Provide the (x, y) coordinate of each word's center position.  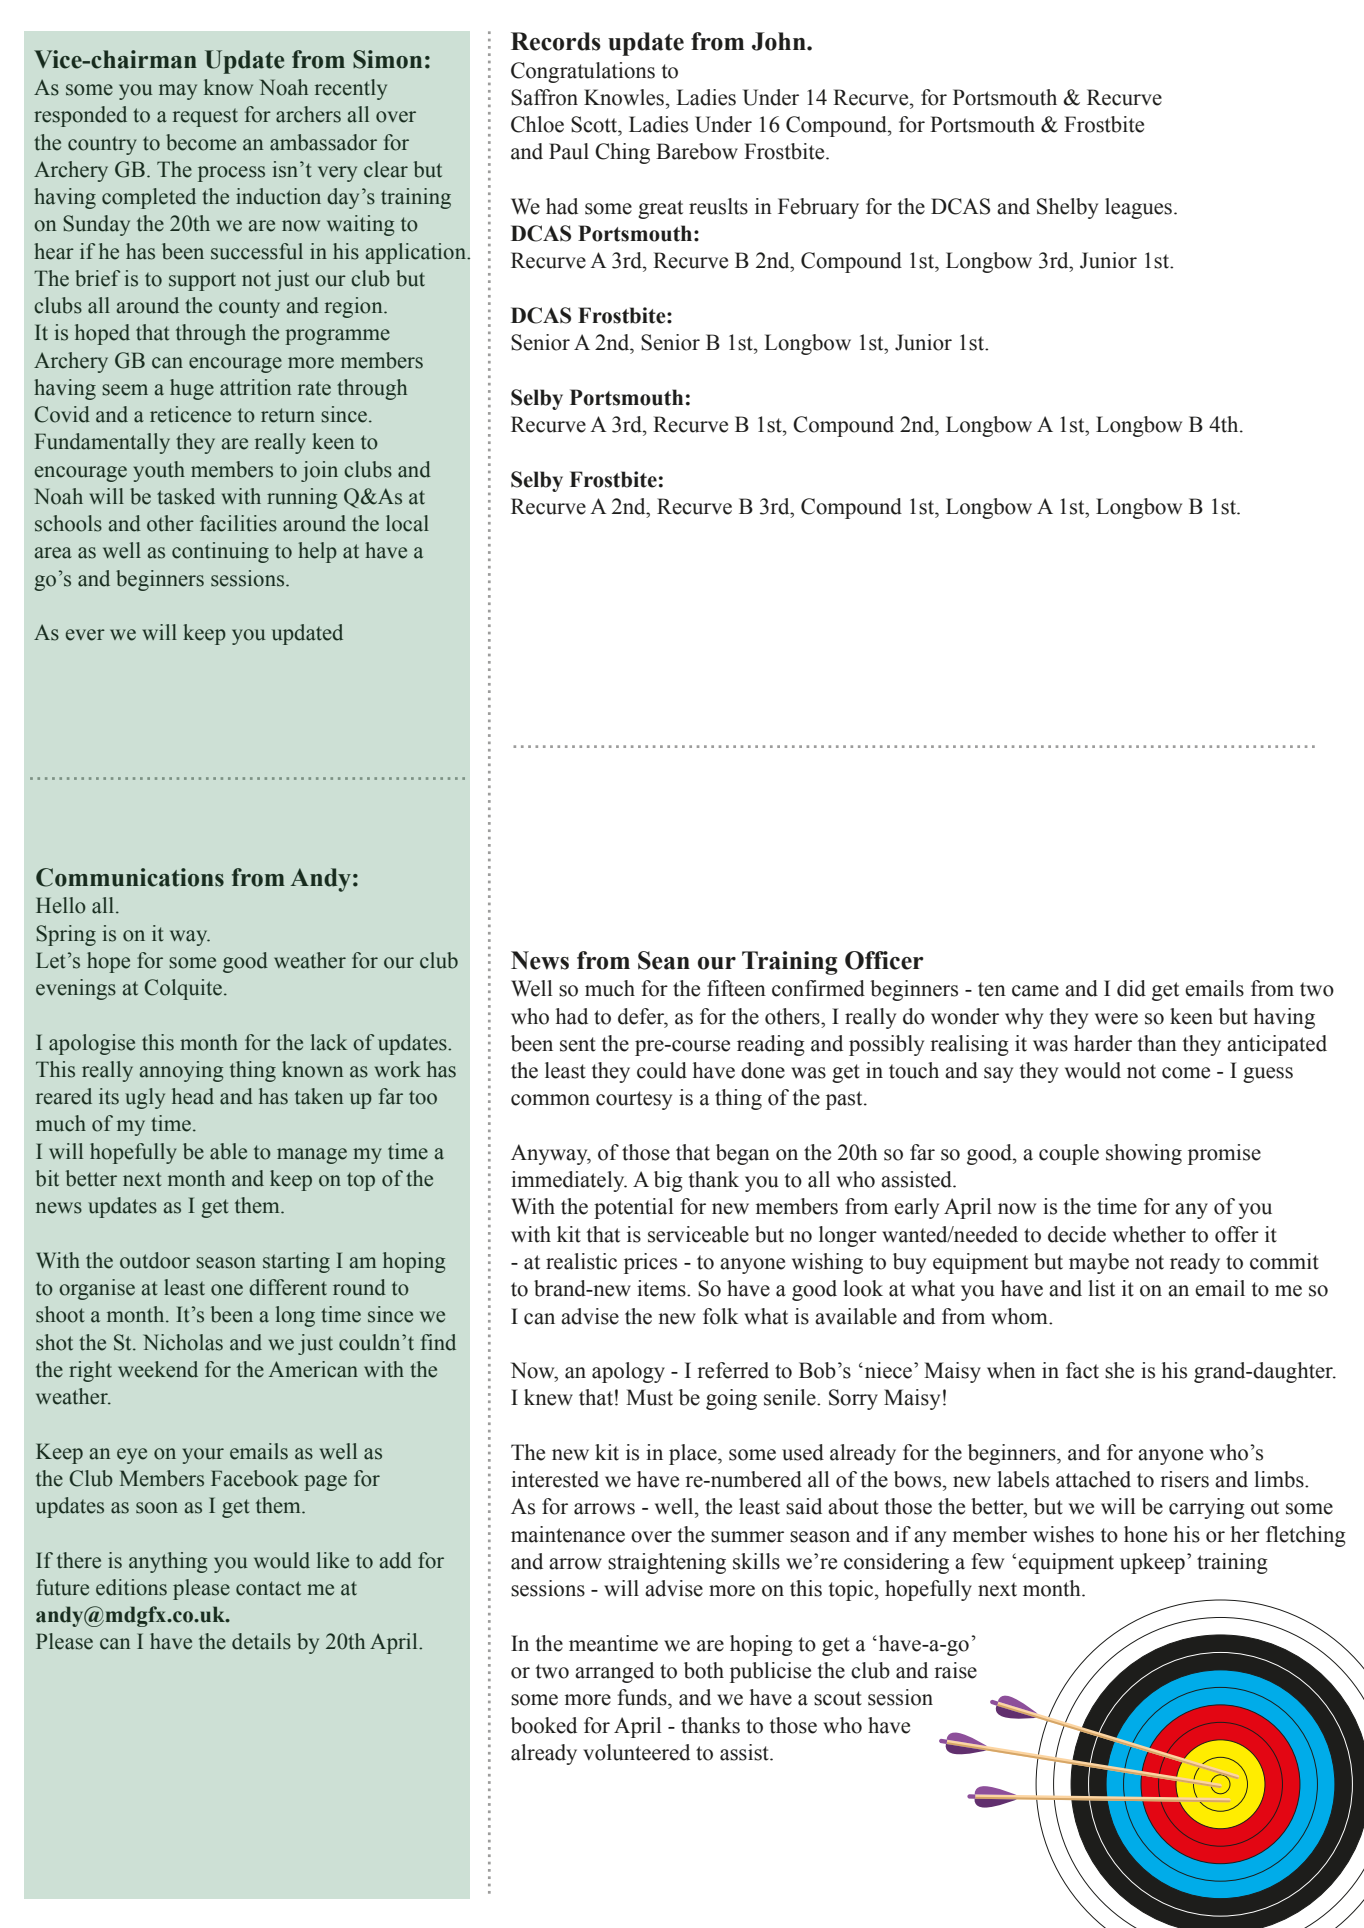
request (205, 117)
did (1131, 988)
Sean (664, 960)
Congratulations (583, 72)
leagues (1138, 208)
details (261, 1641)
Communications (130, 877)
